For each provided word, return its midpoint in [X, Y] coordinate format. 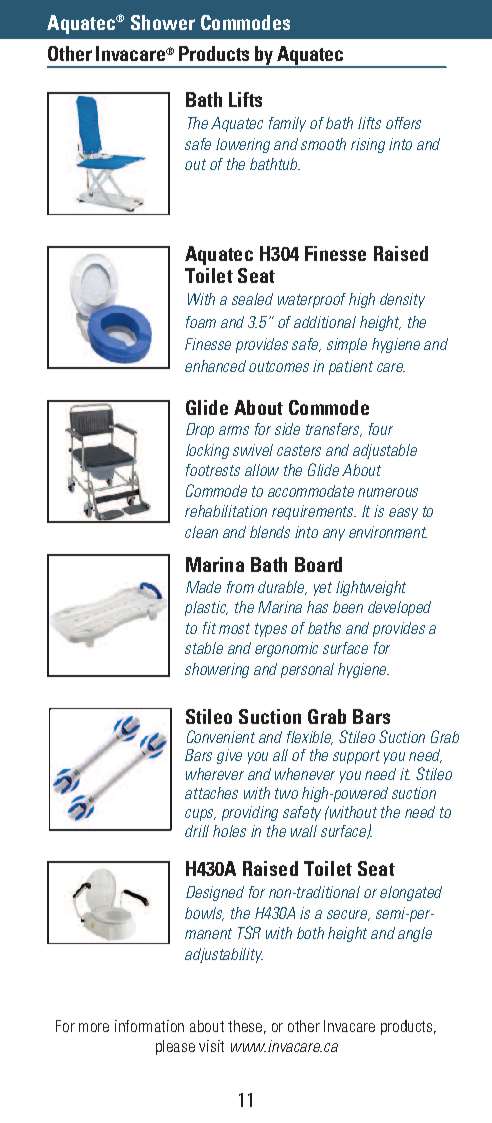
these [245, 1026]
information [149, 1026]
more [94, 1027]
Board [318, 564]
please [175, 1047]
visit [211, 1046]
